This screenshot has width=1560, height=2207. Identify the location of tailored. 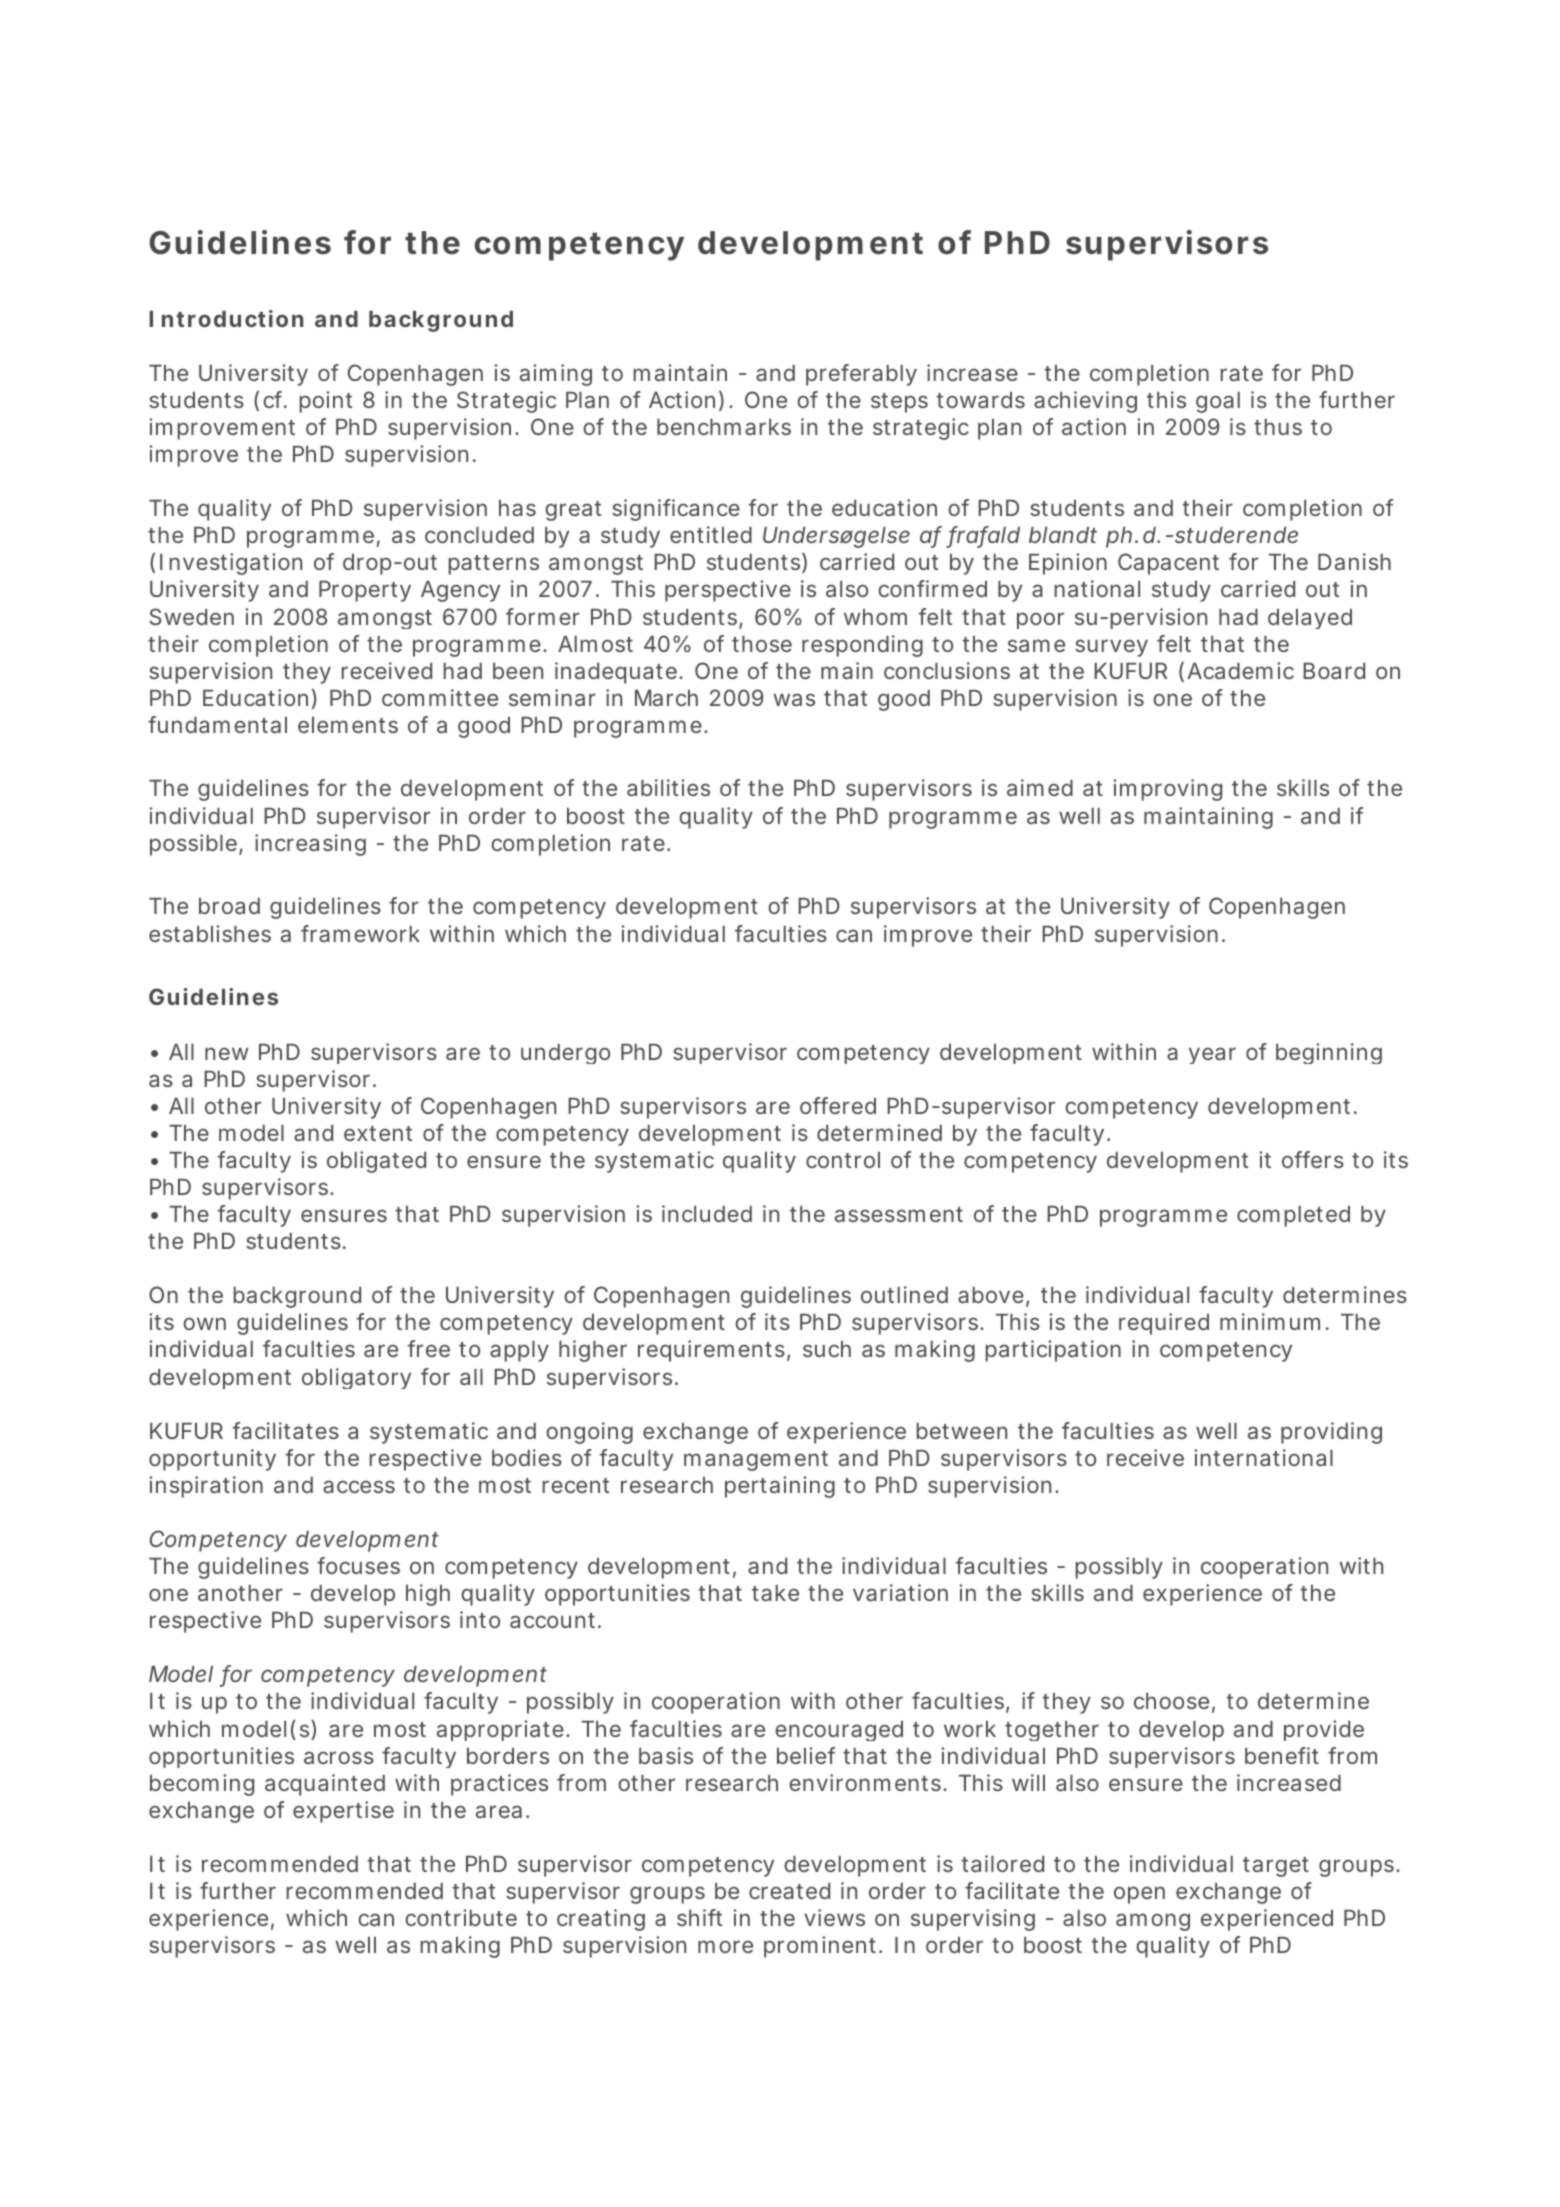
(1002, 1863).
